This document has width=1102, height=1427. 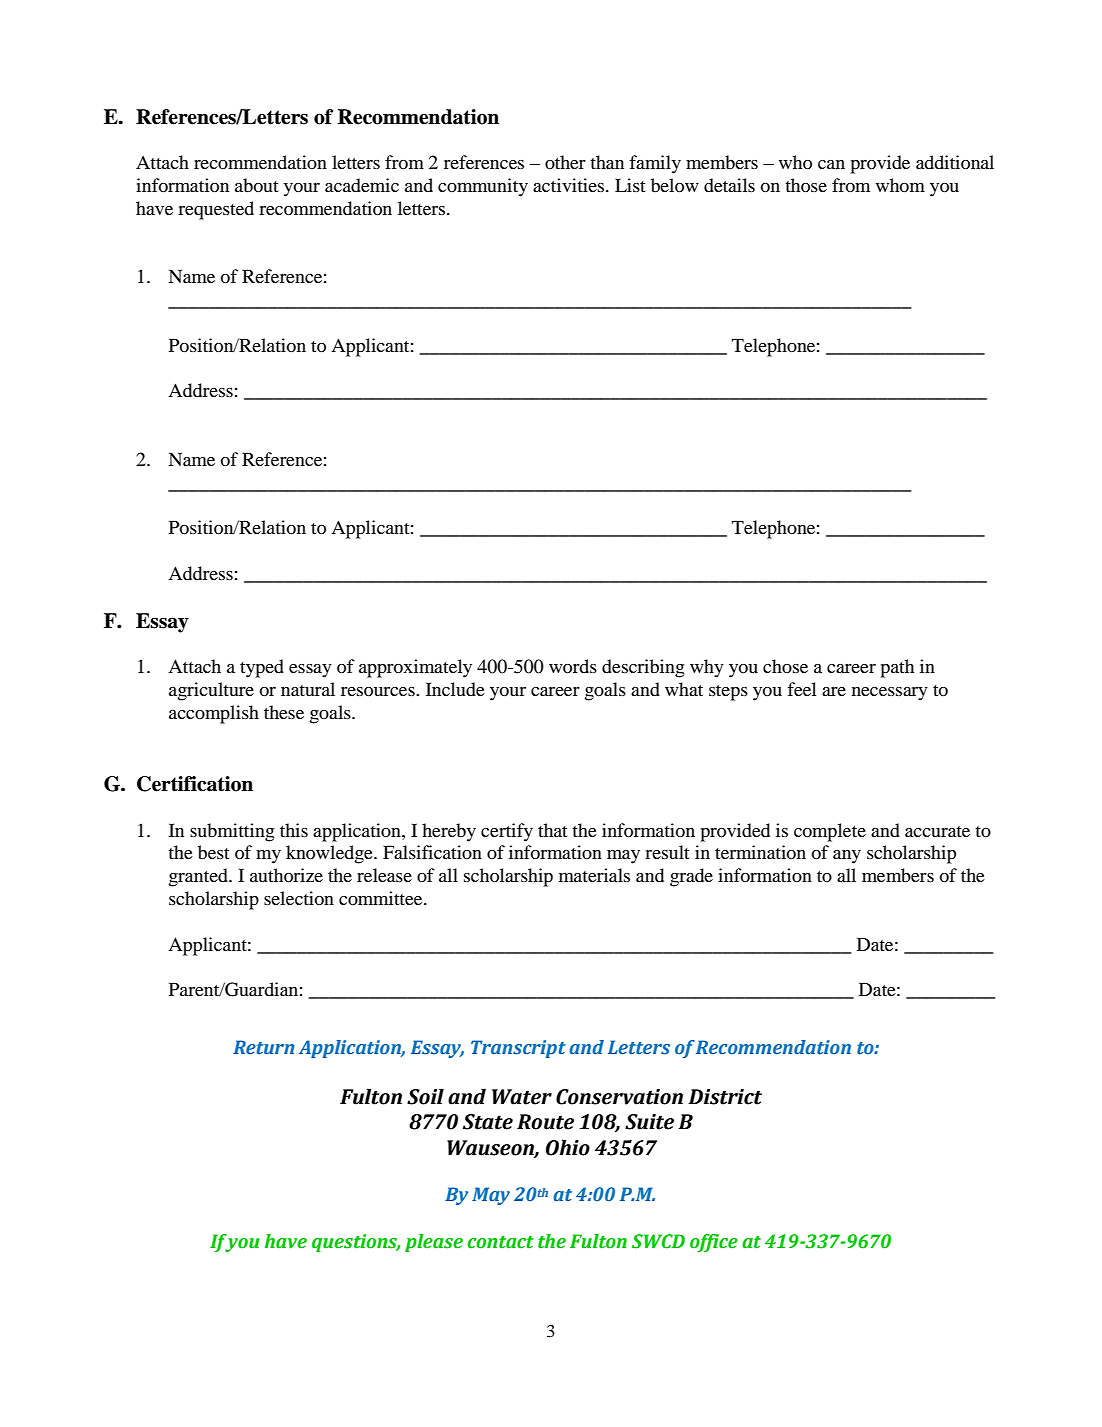 I want to click on activities, so click(x=570, y=185).
